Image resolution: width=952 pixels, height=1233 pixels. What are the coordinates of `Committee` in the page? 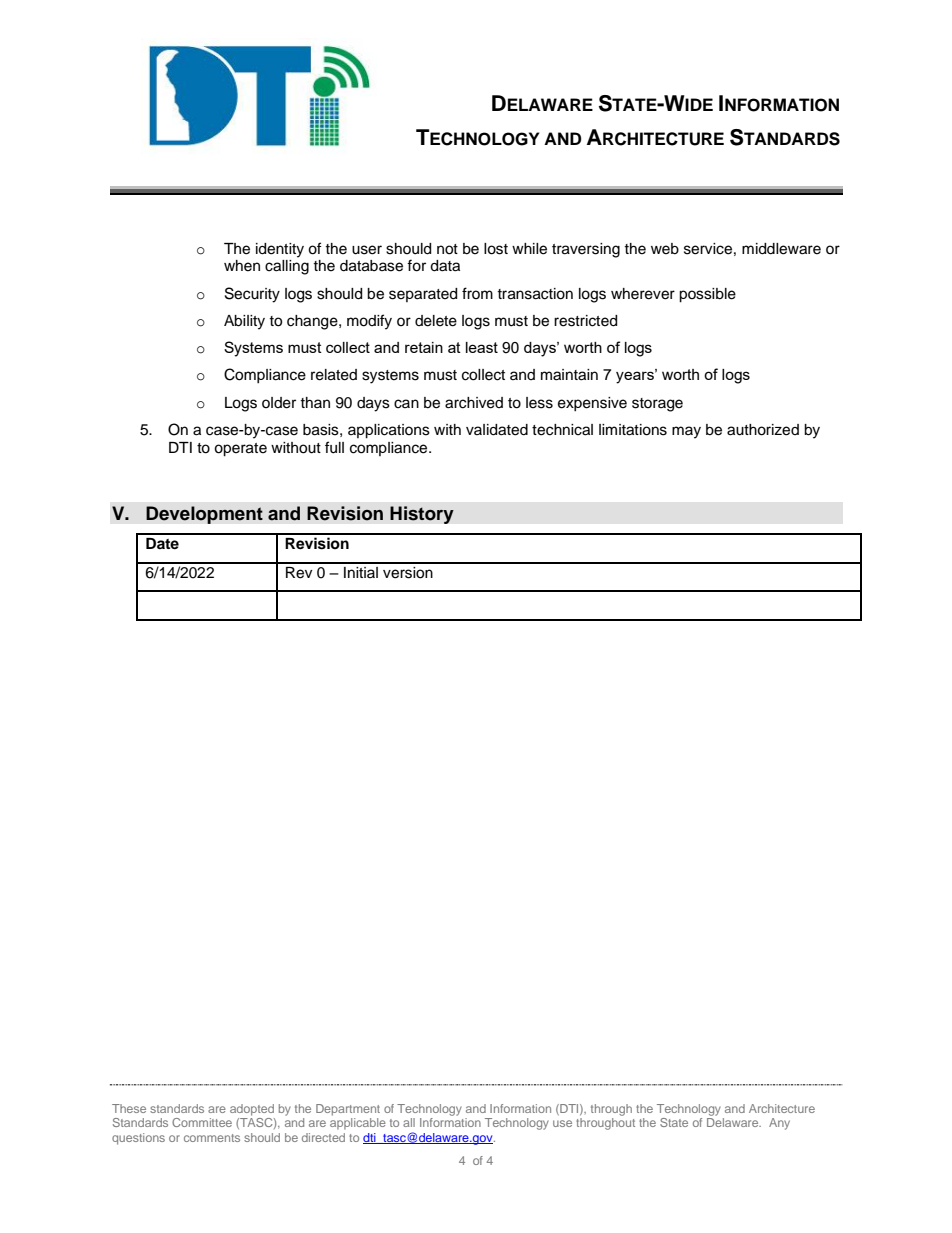 It's located at (202, 1122).
